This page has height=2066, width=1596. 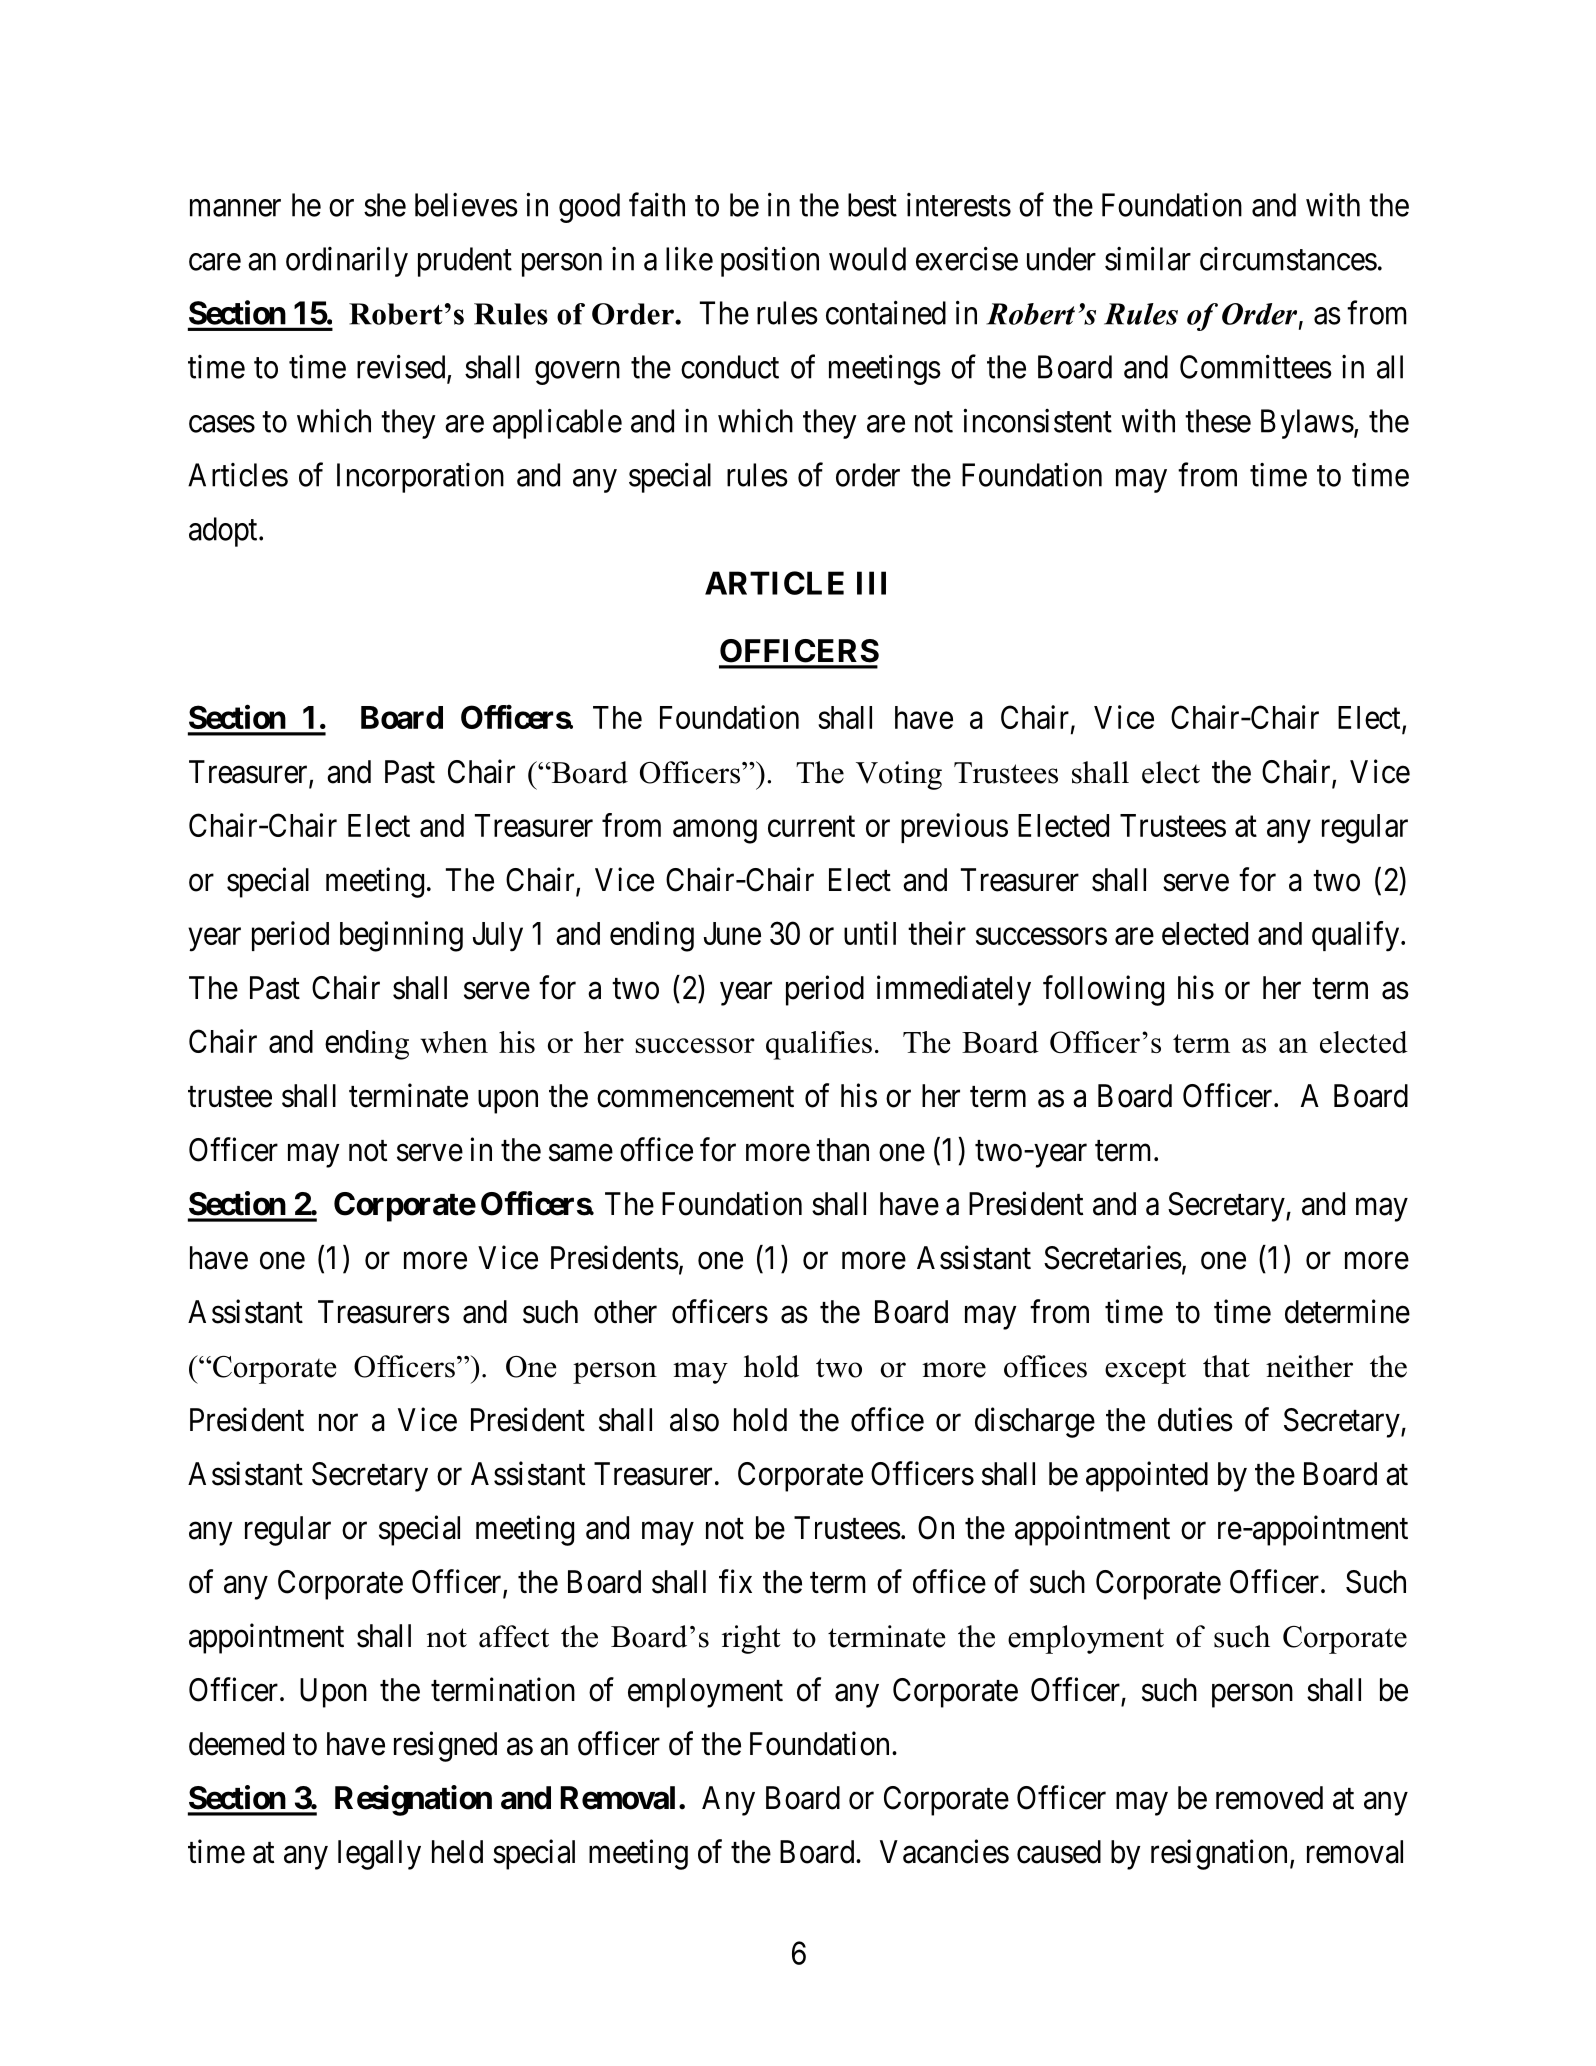 I want to click on nor, so click(x=338, y=1423).
